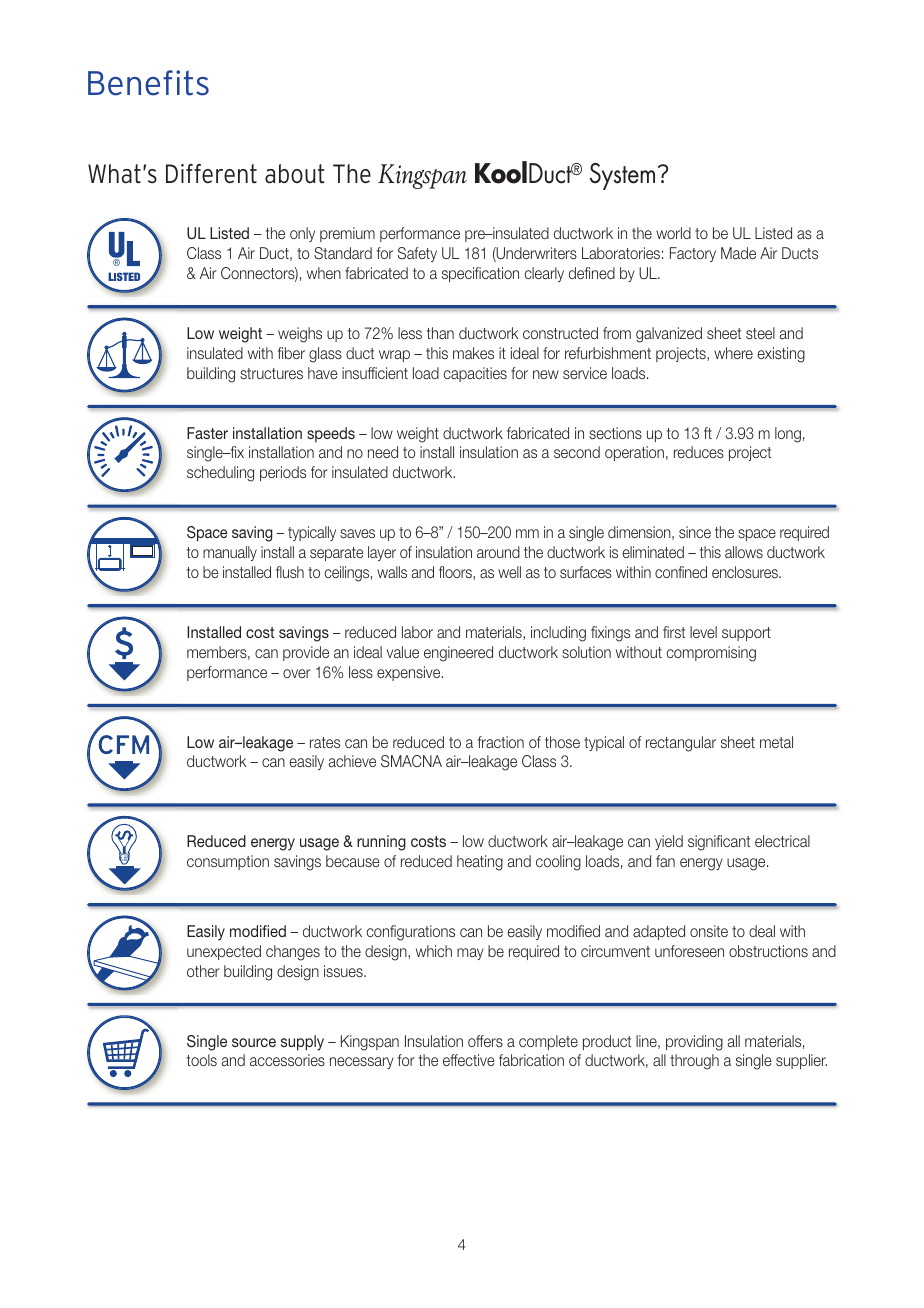  I want to click on offers, so click(485, 1041).
